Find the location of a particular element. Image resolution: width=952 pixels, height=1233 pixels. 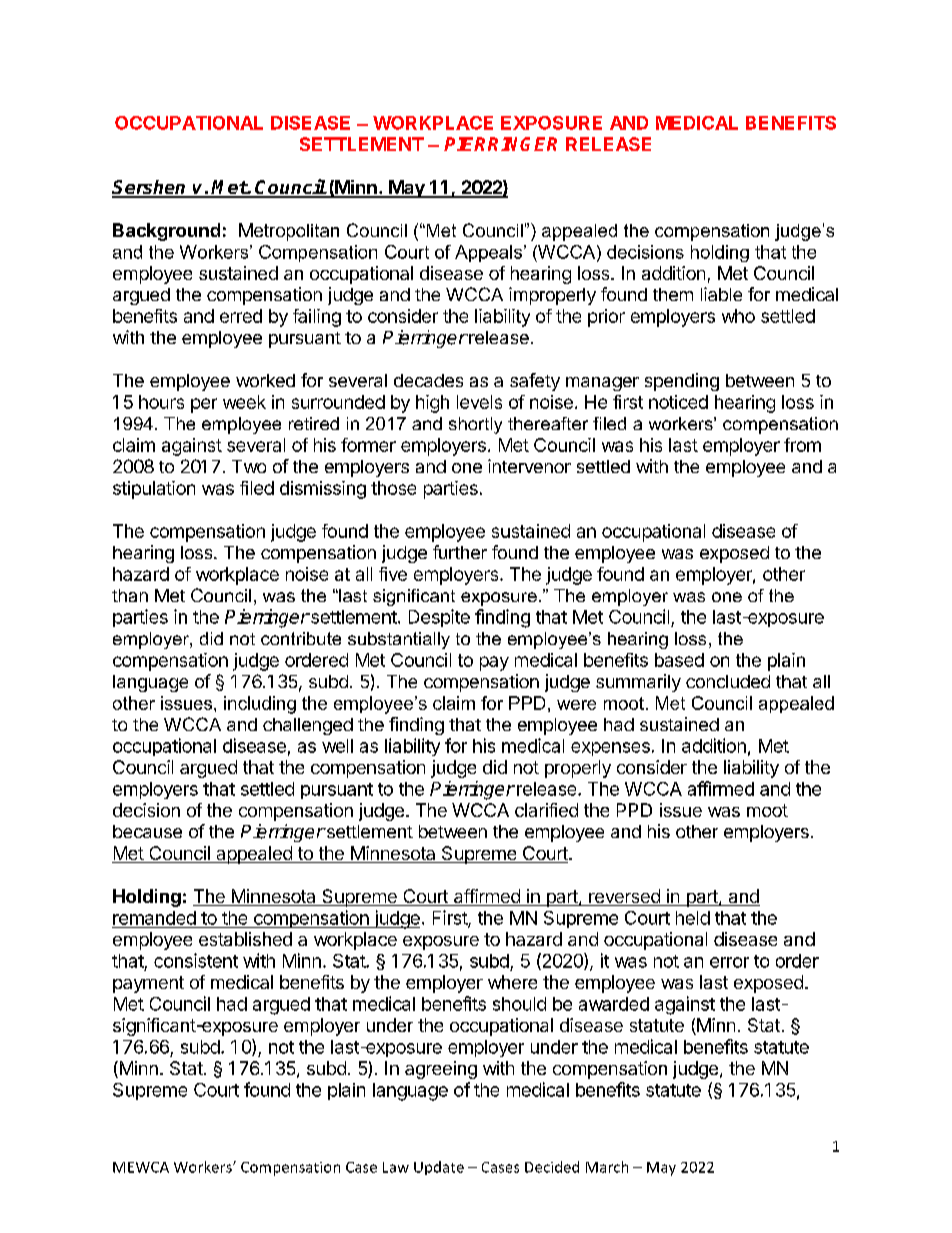

substantially is located at coordinates (399, 640).
